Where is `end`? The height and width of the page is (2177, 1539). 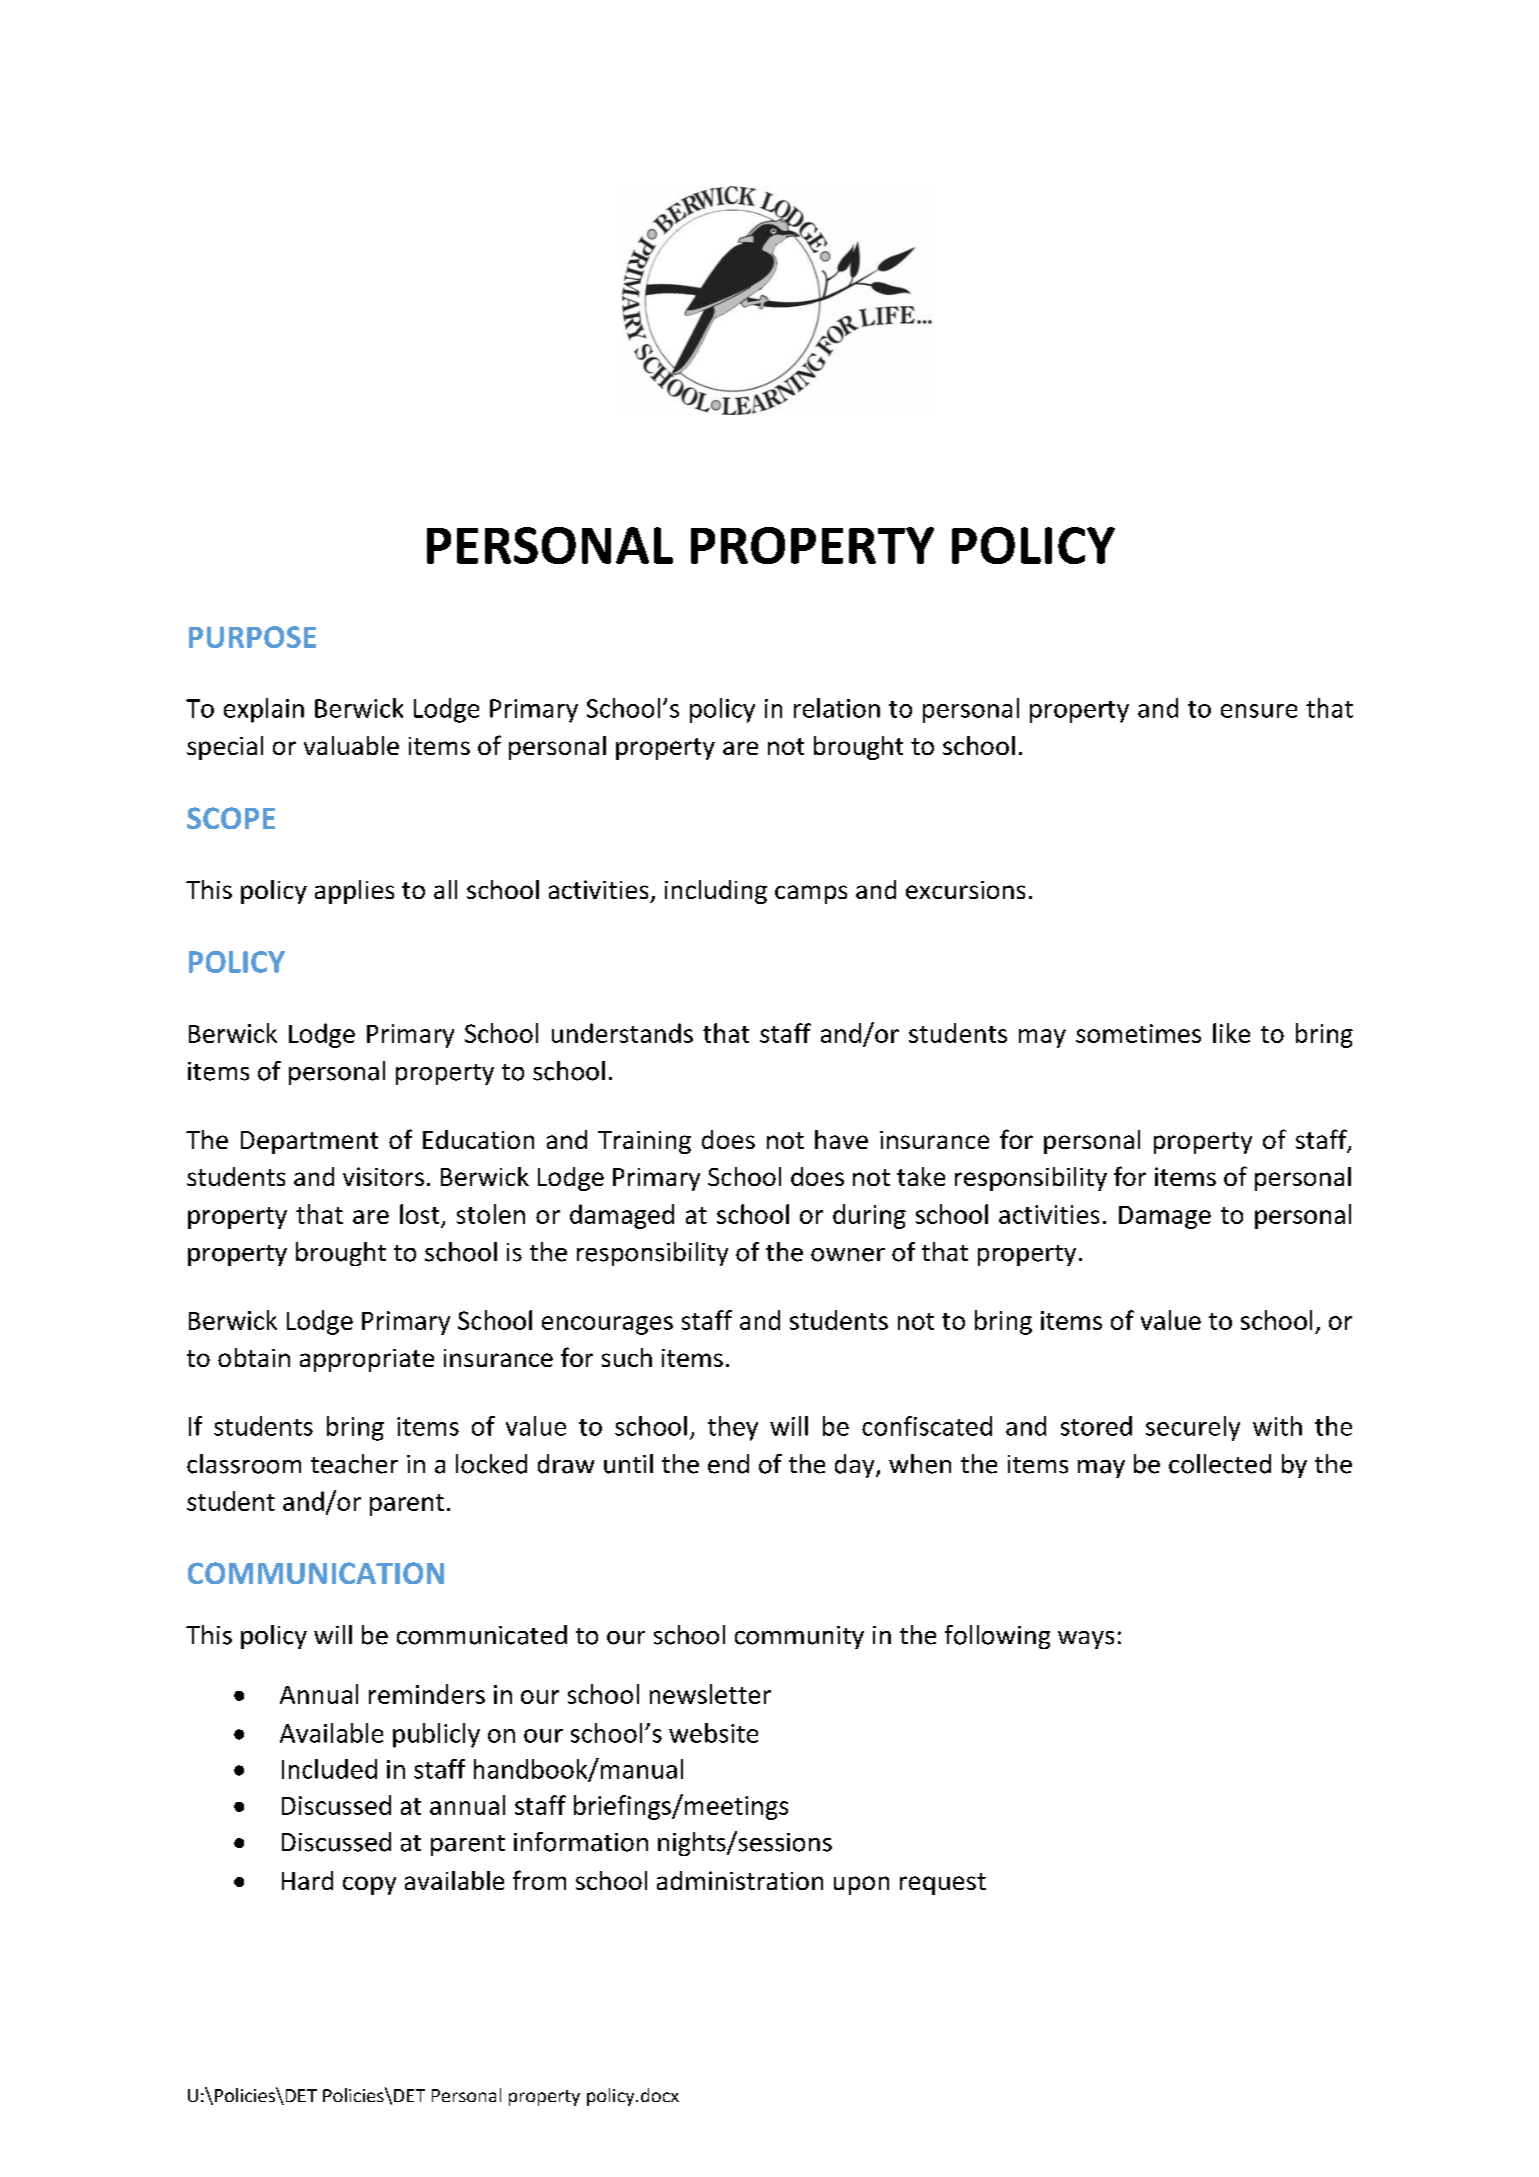 end is located at coordinates (728, 1464).
